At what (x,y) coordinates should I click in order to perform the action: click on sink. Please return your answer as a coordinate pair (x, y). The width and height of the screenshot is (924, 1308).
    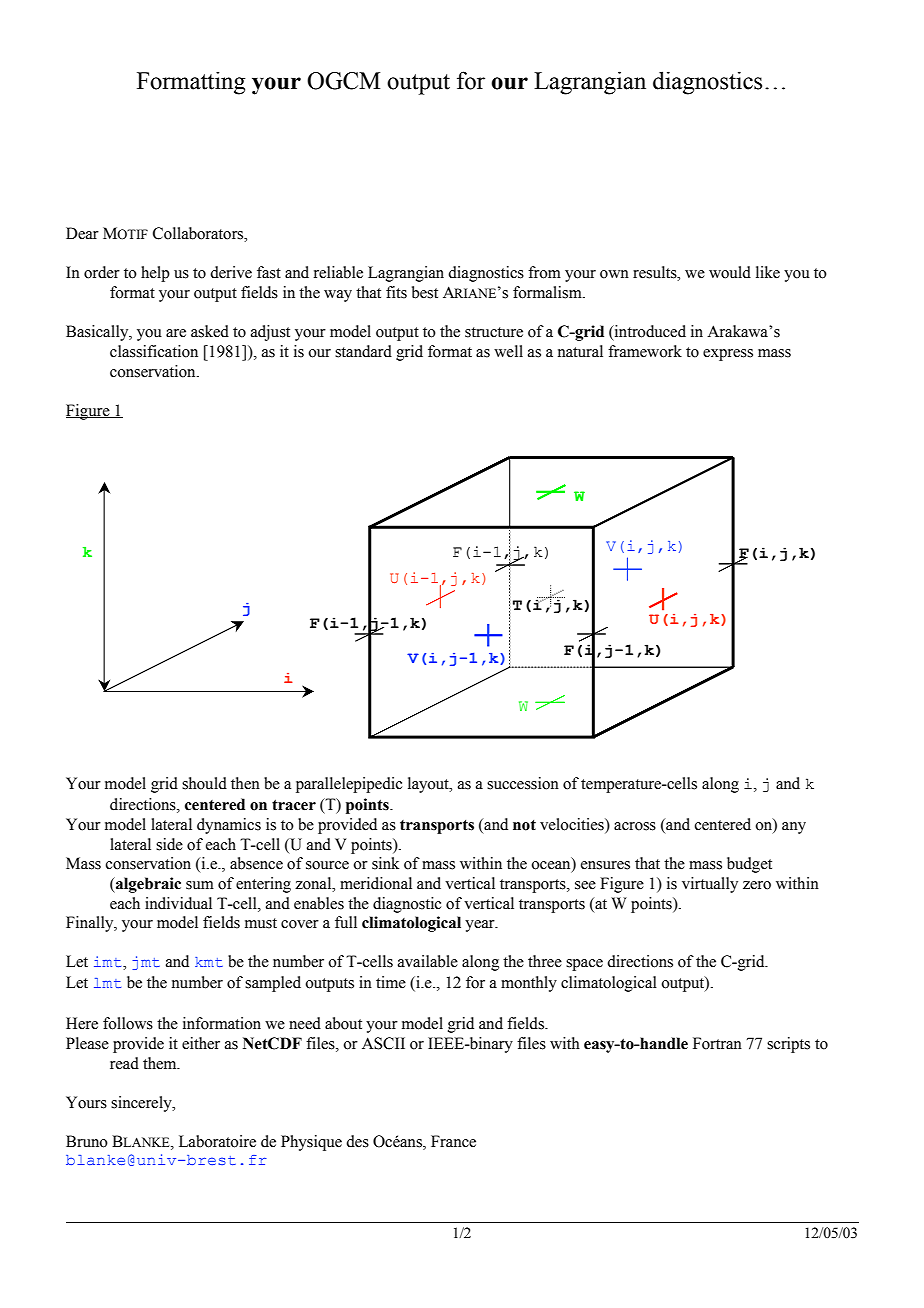
    Looking at the image, I should click on (385, 863).
